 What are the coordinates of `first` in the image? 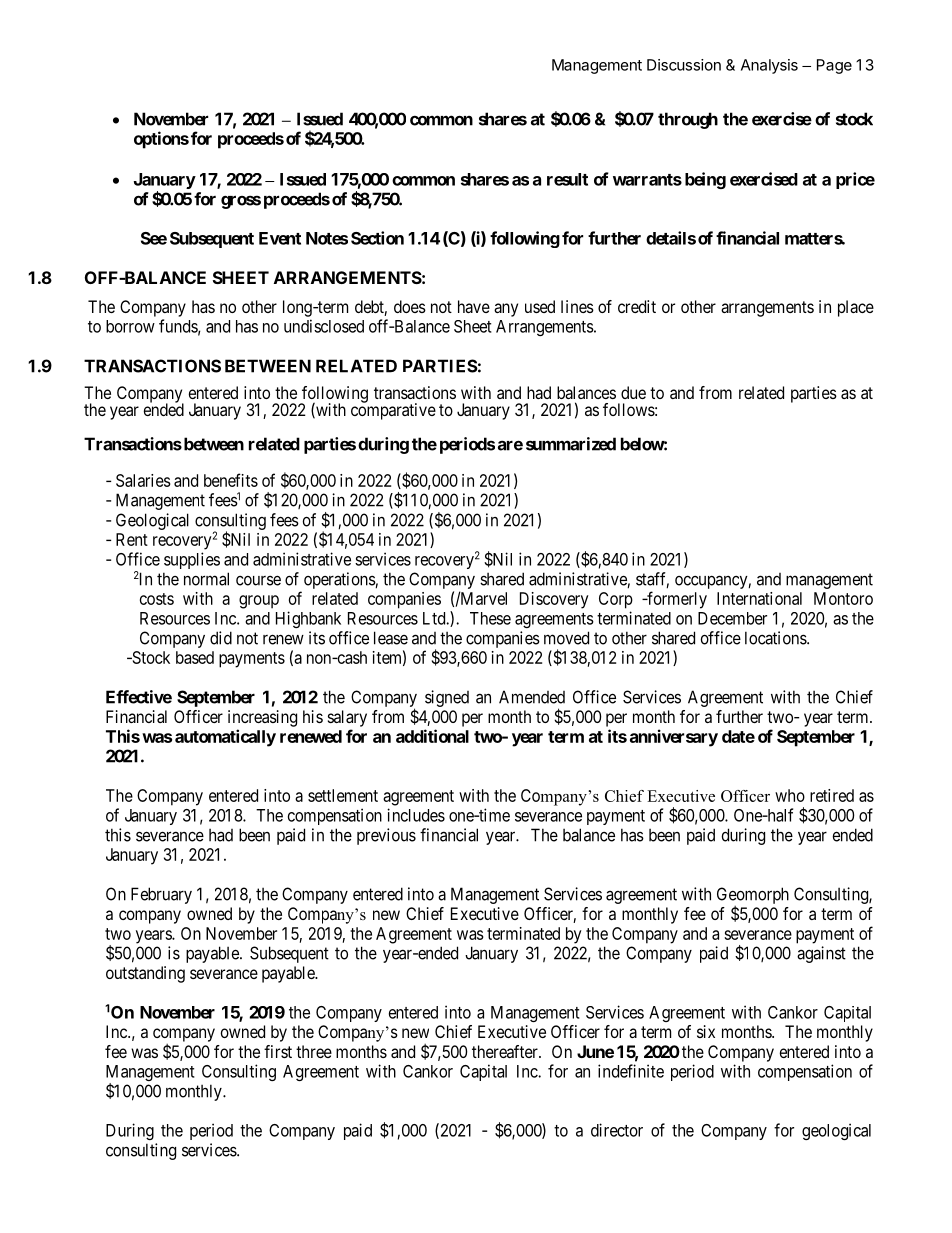 It's located at (278, 1051).
